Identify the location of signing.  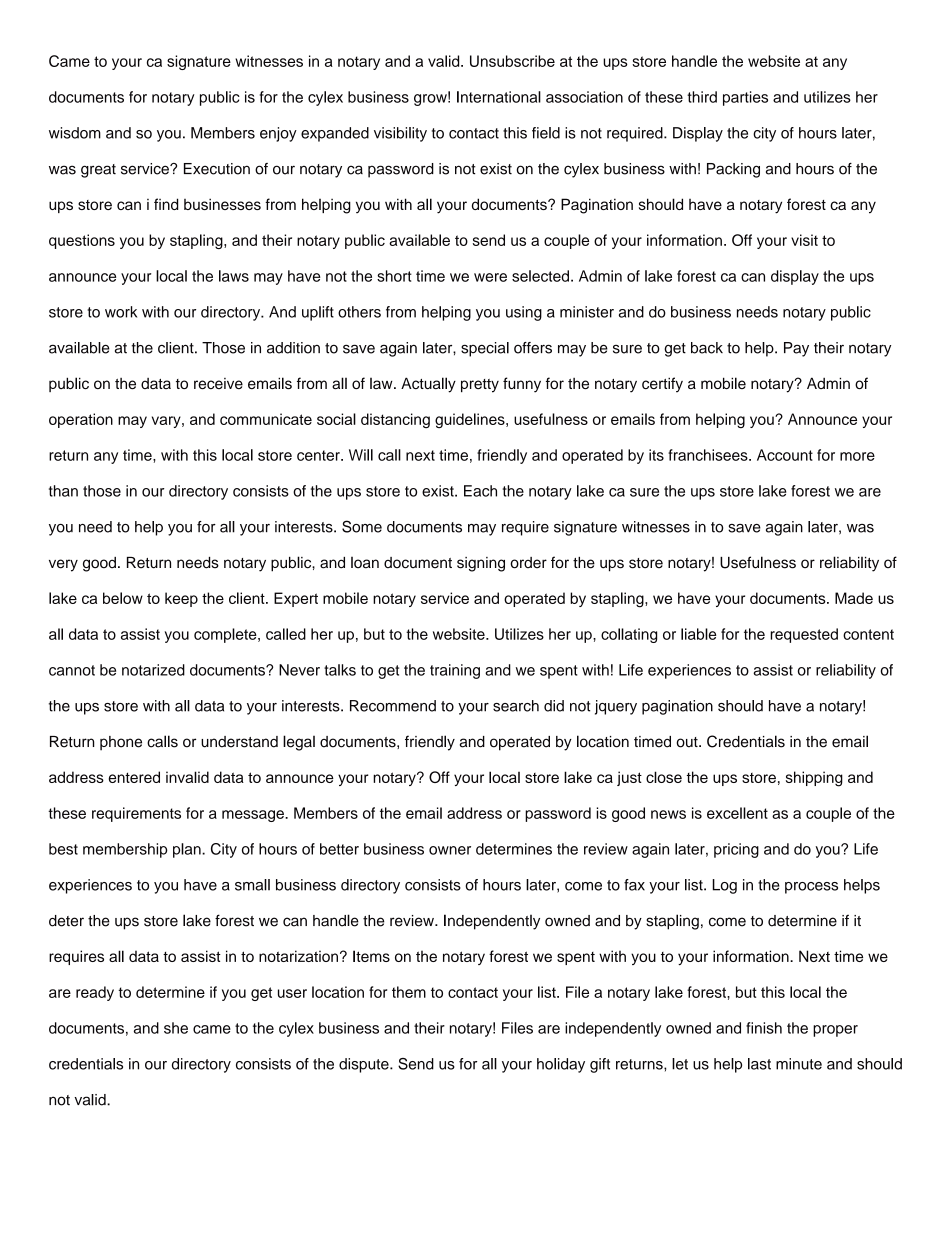
(481, 564).
